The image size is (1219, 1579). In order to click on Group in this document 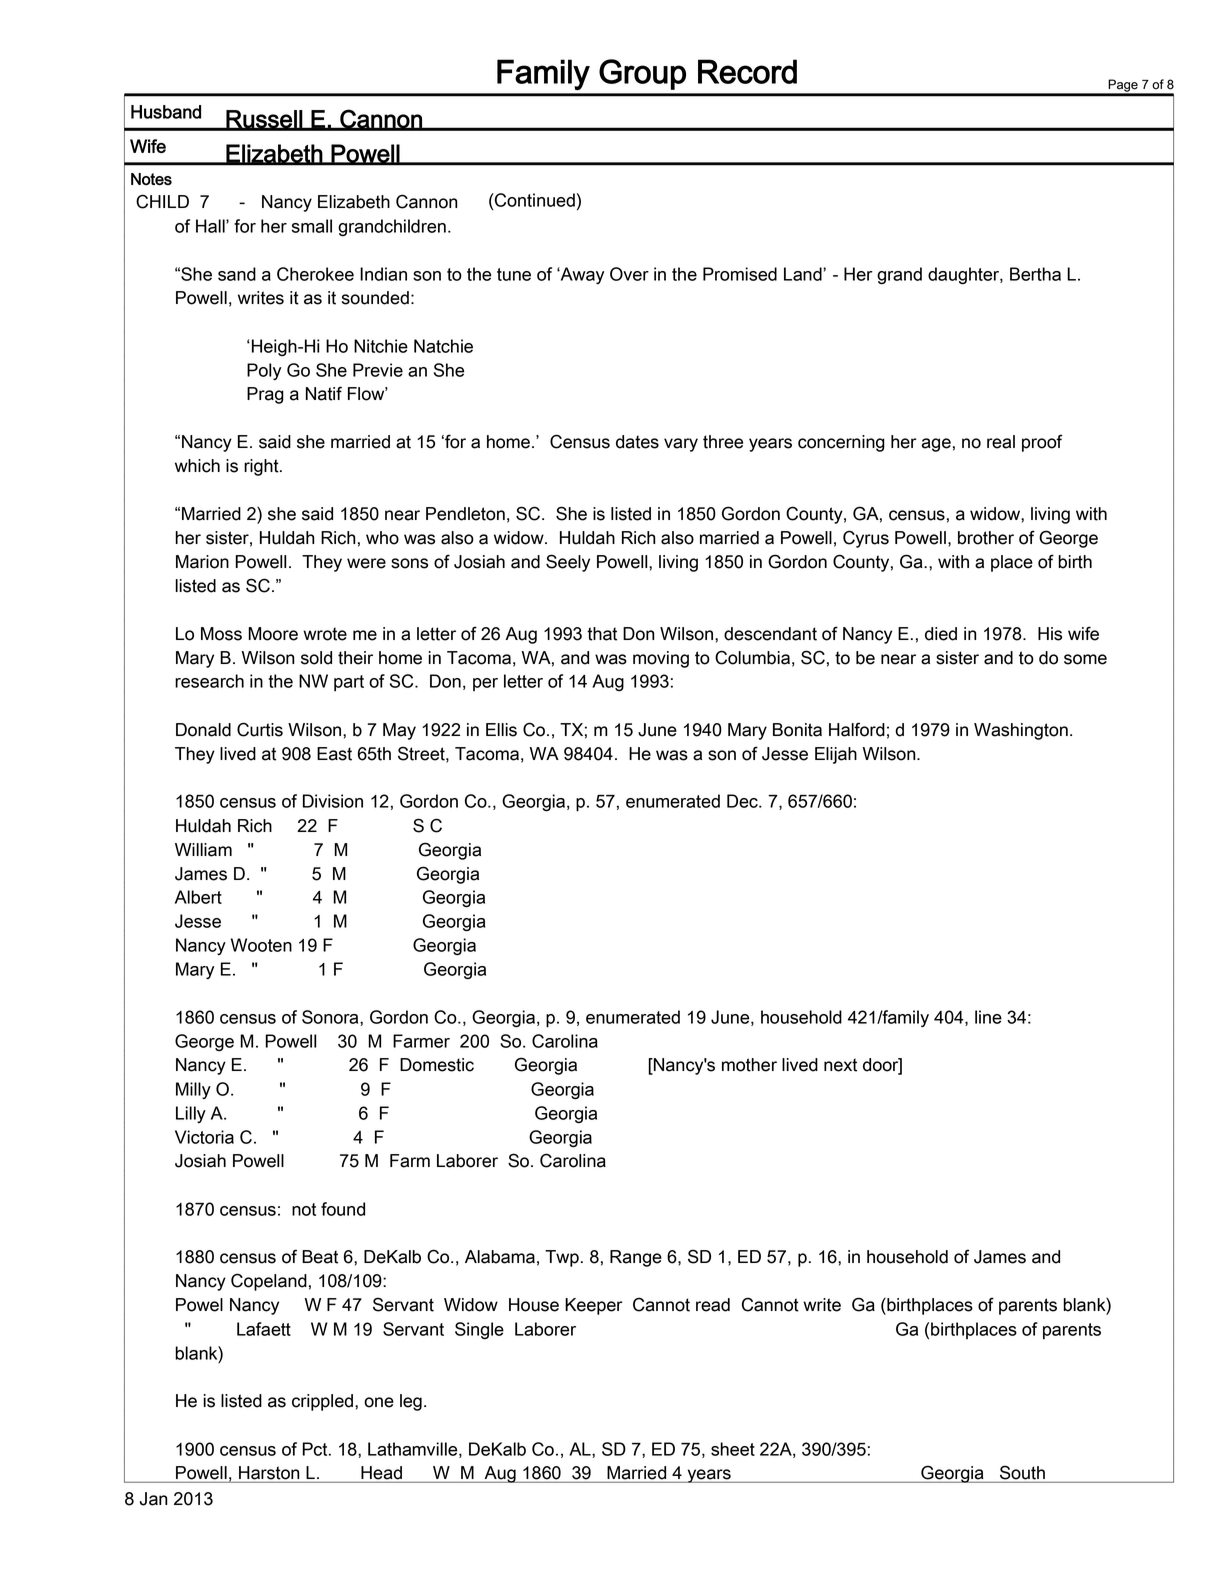, I will do `click(642, 74)`.
